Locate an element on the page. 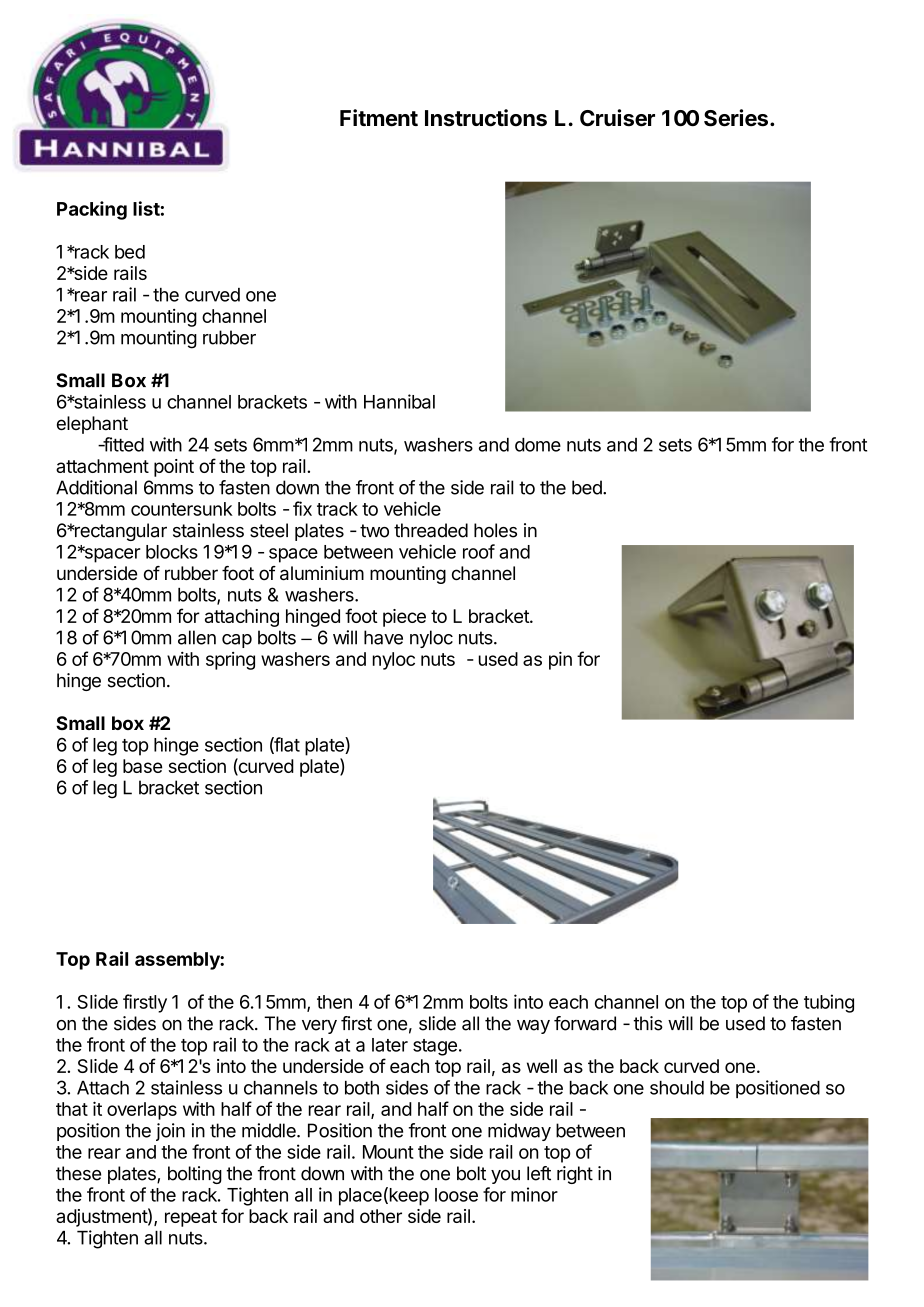  repeat is located at coordinates (191, 1218).
